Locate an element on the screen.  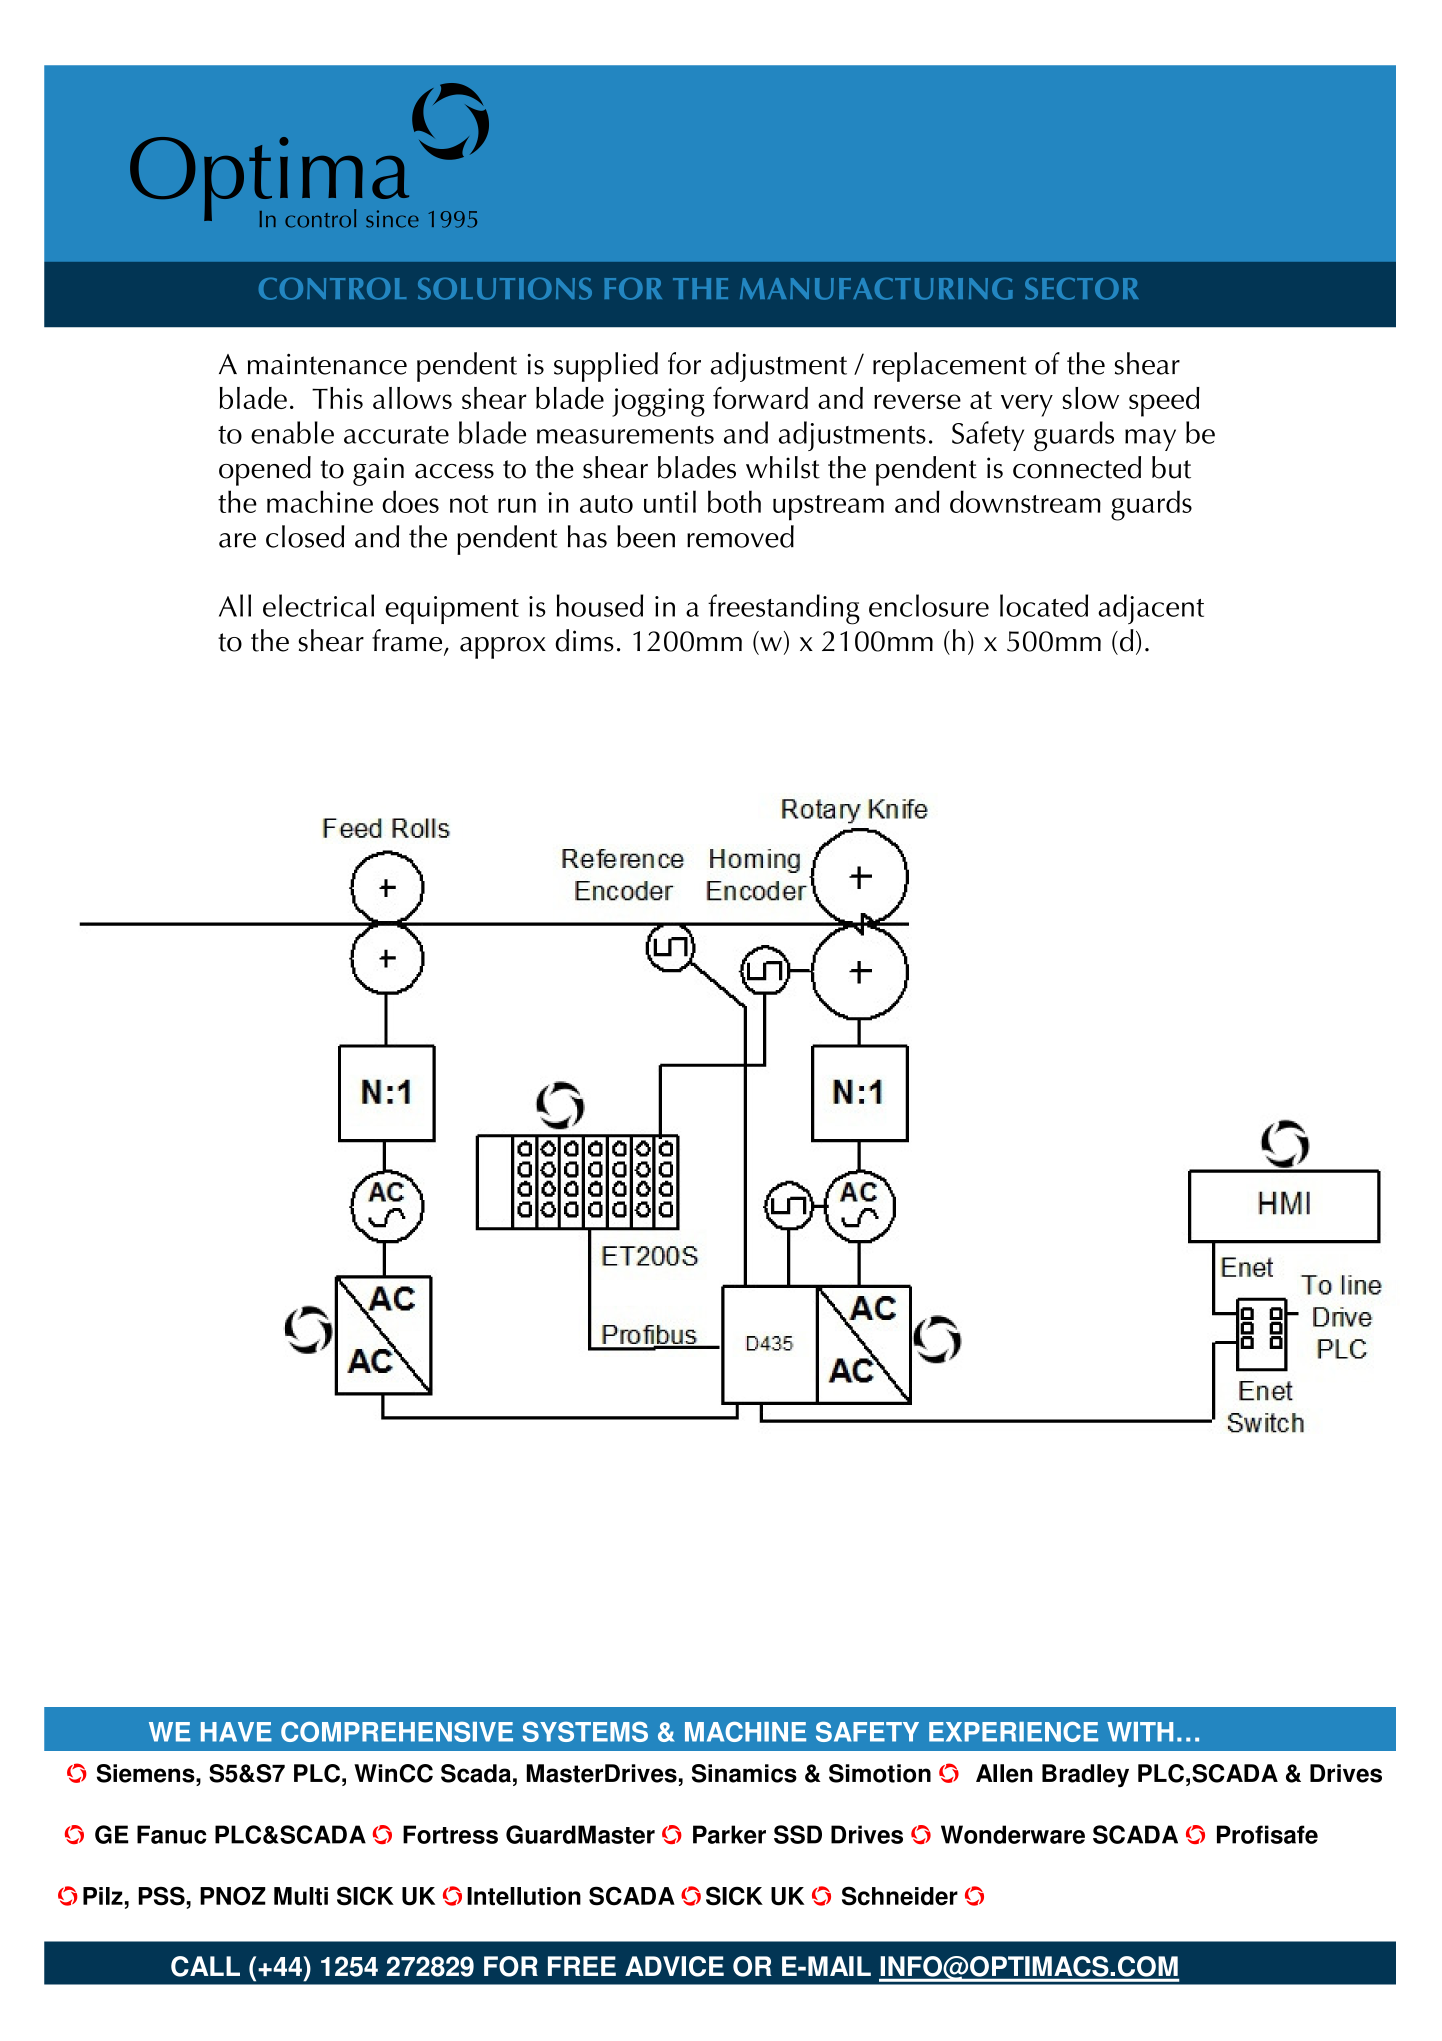
Parker is located at coordinates (729, 1834).
